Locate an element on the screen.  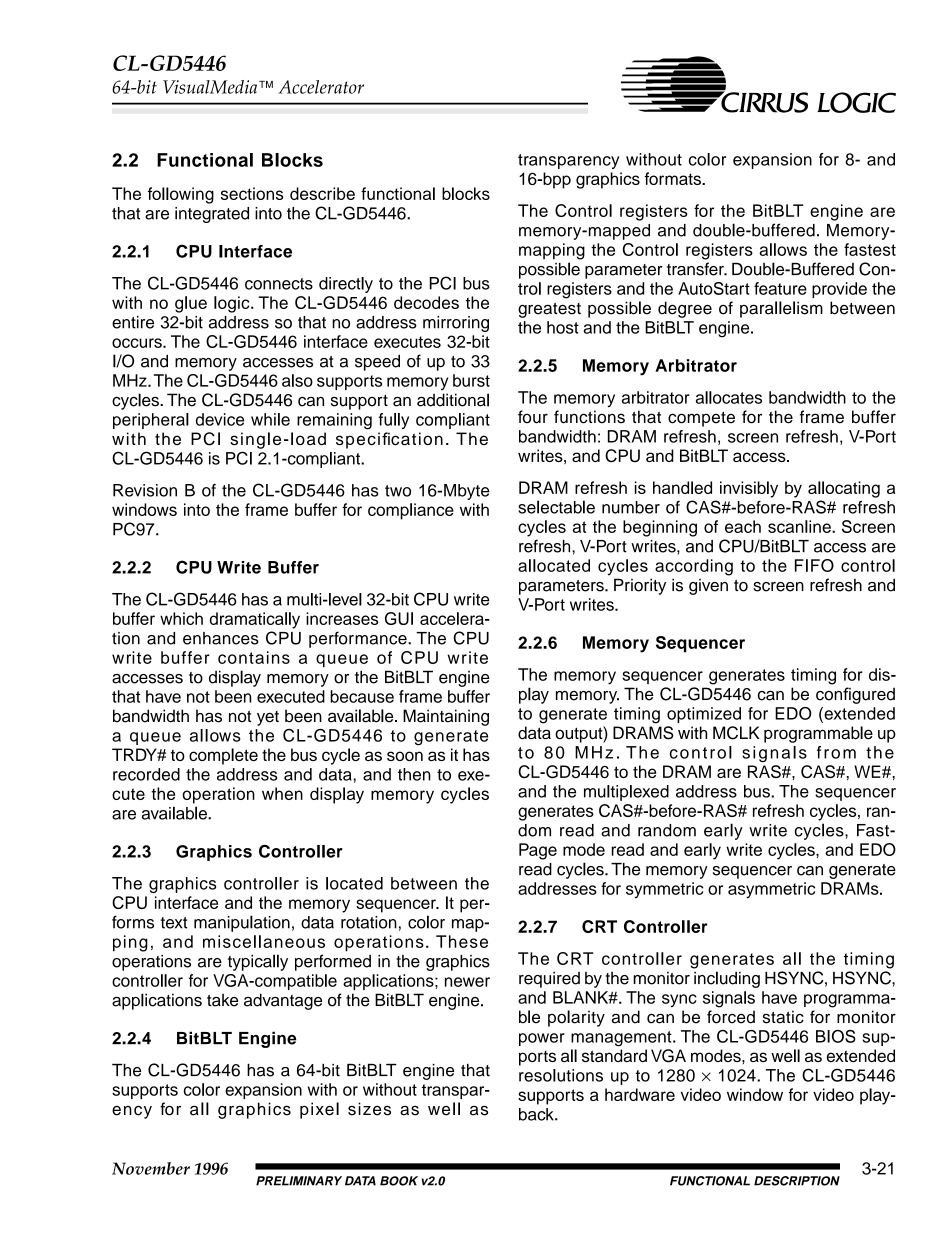
random is located at coordinates (667, 830).
